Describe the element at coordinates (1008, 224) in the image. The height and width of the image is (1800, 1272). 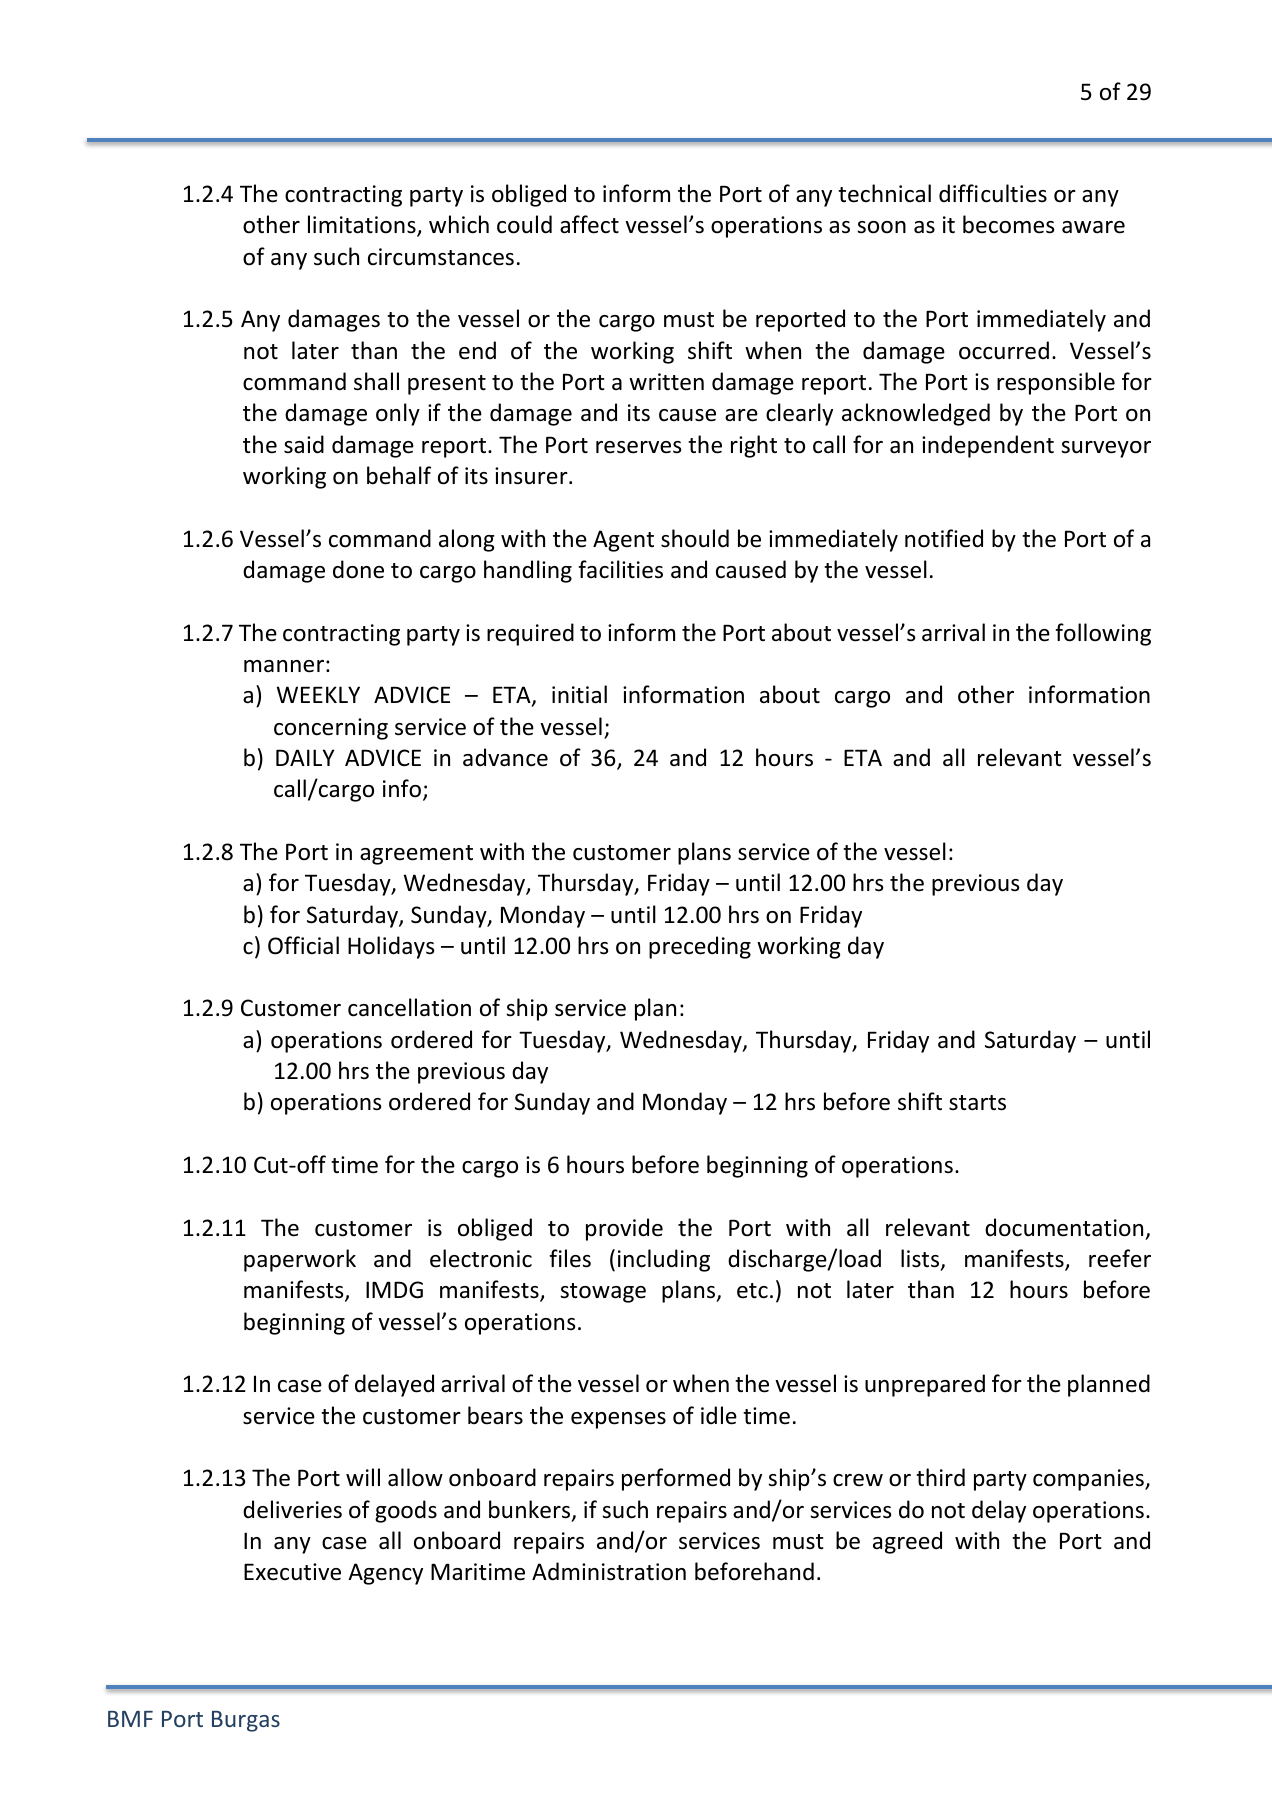
I see `becomes` at that location.
